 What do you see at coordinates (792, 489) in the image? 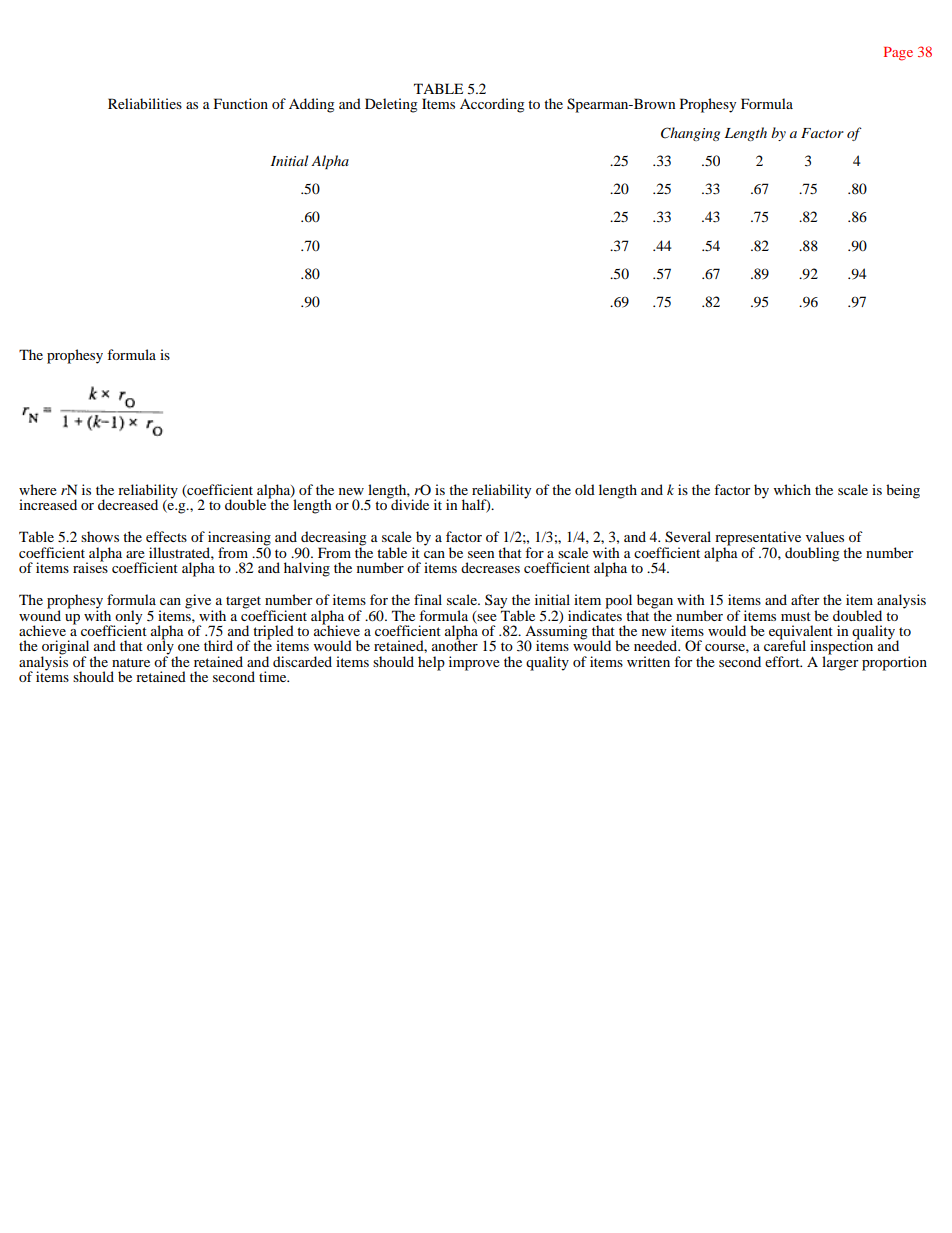
I see `which` at bounding box center [792, 489].
